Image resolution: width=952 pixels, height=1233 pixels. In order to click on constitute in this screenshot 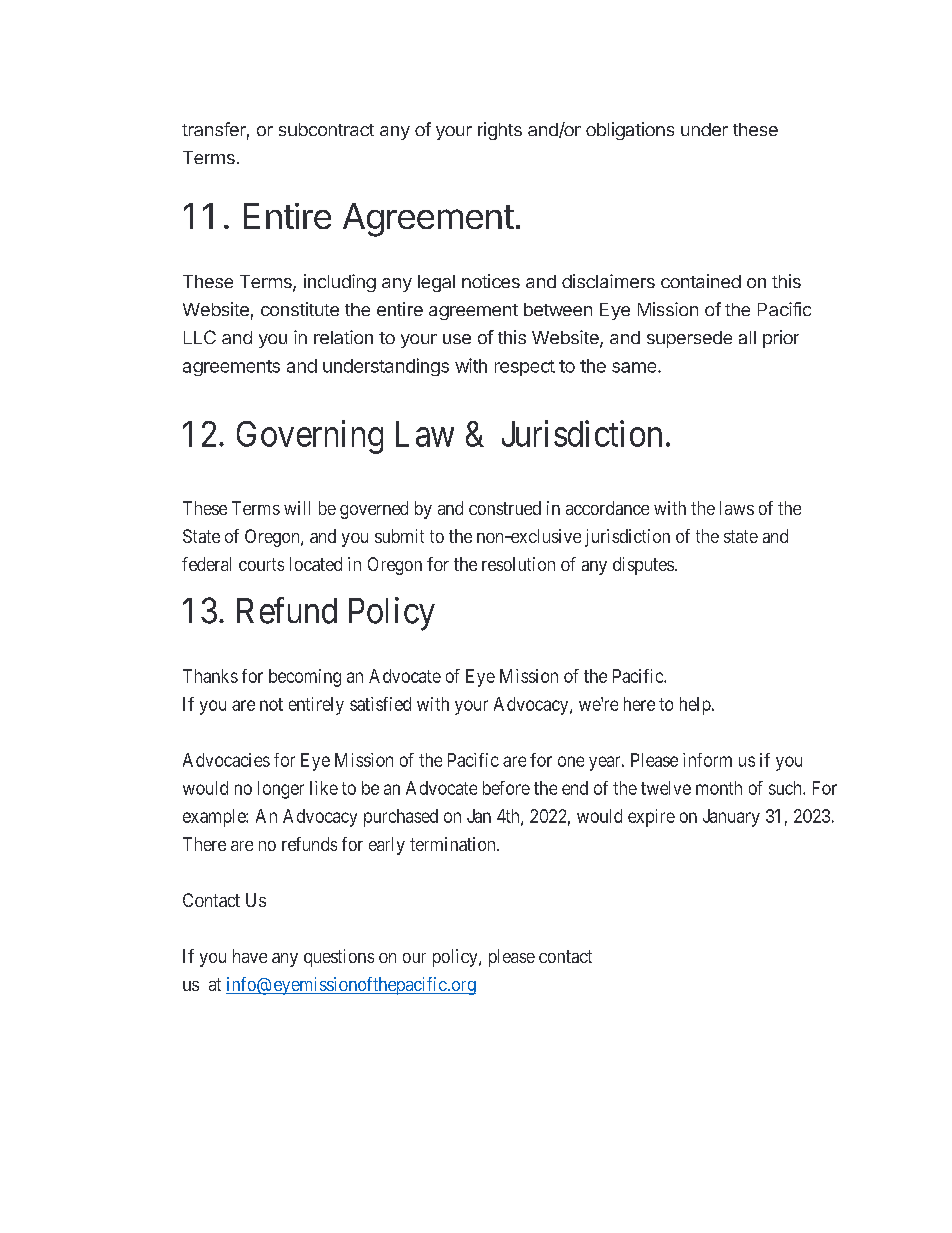, I will do `click(300, 309)`.
